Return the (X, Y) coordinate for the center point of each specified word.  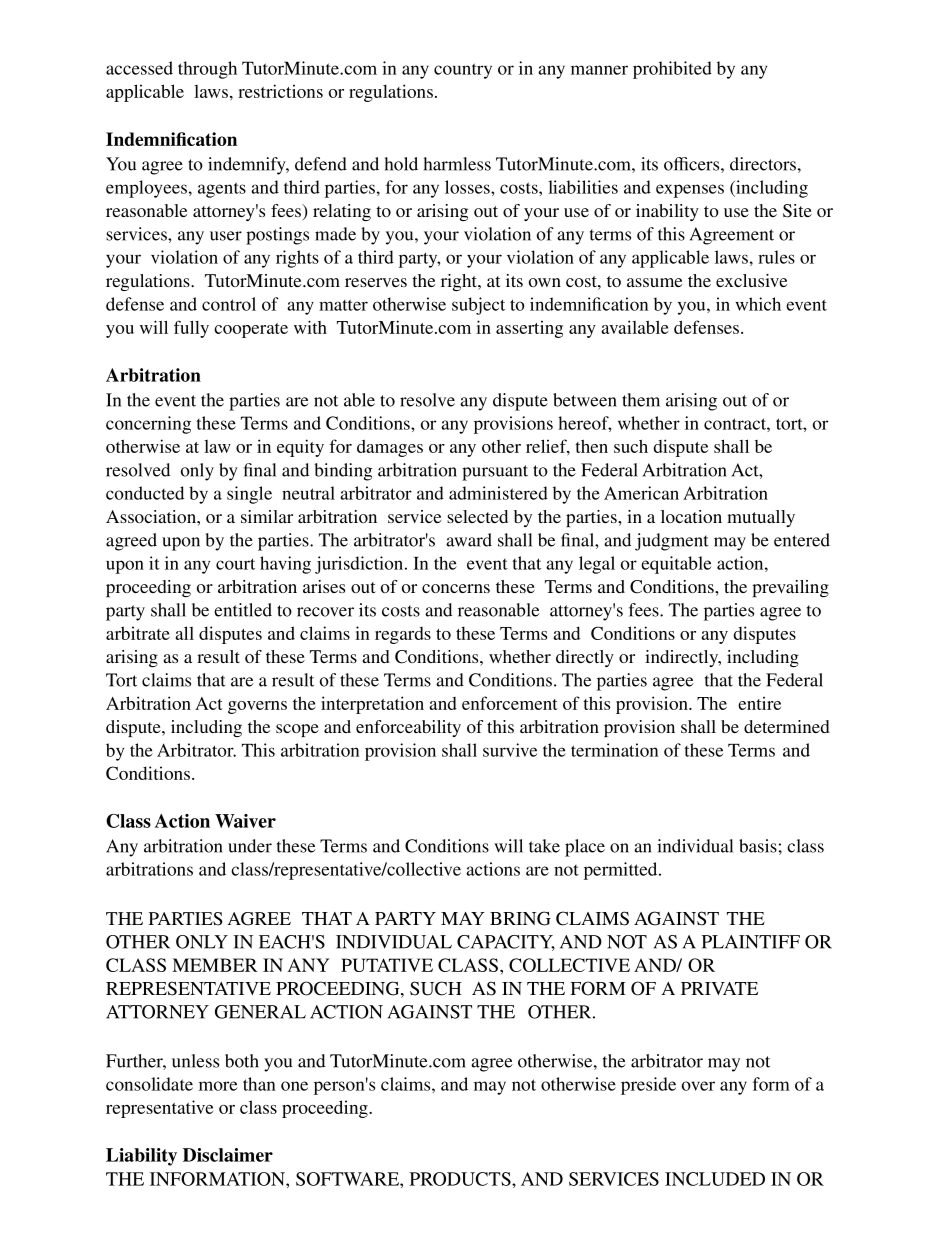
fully (191, 329)
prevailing (790, 588)
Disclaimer (228, 1155)
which (758, 304)
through (207, 70)
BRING (520, 918)
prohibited (672, 70)
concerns (456, 588)
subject (478, 306)
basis (758, 846)
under (250, 846)
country (463, 71)
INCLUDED (715, 1179)
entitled (243, 610)
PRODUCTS (461, 1179)
